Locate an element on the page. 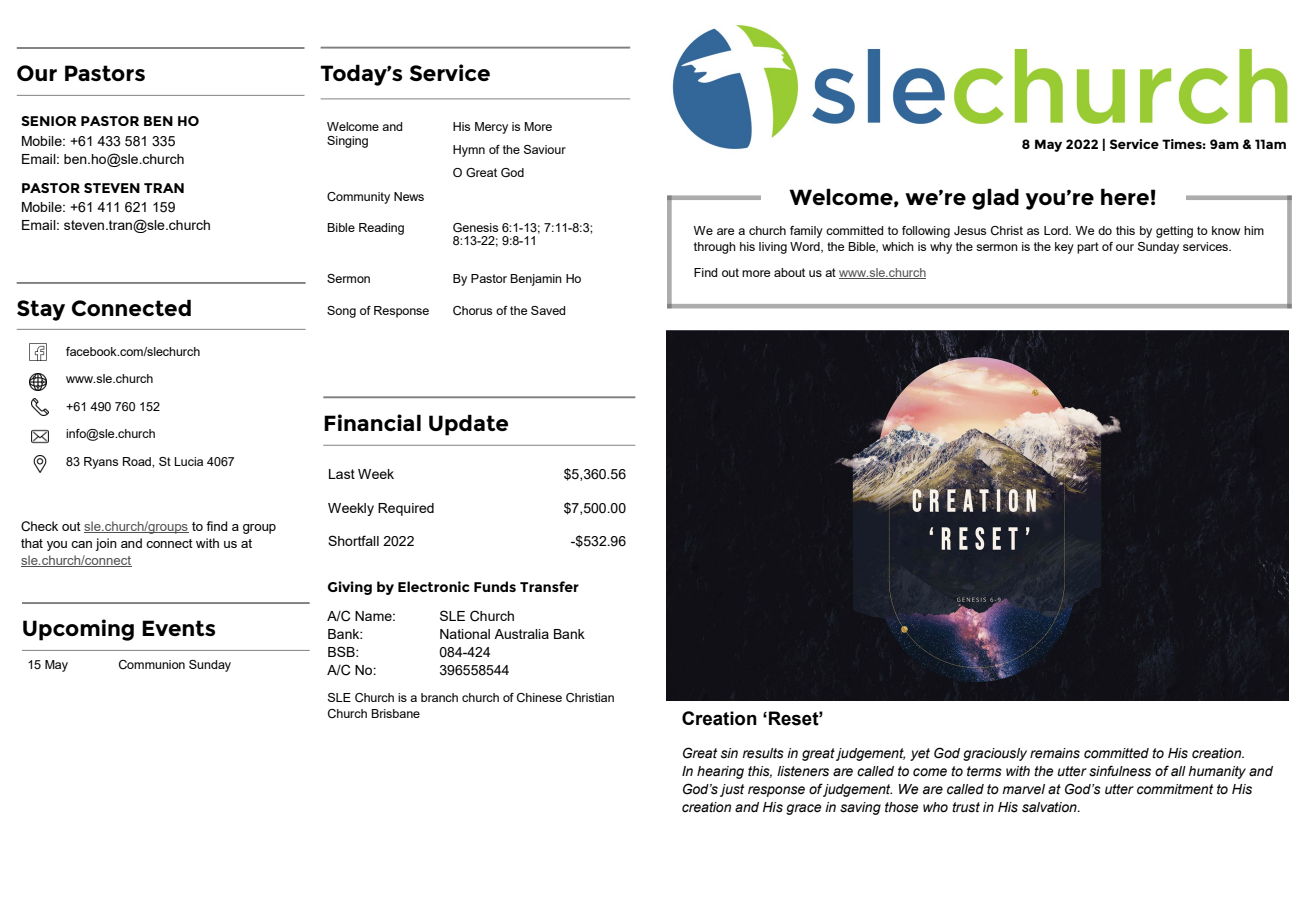  Brisbane is located at coordinates (395, 713).
